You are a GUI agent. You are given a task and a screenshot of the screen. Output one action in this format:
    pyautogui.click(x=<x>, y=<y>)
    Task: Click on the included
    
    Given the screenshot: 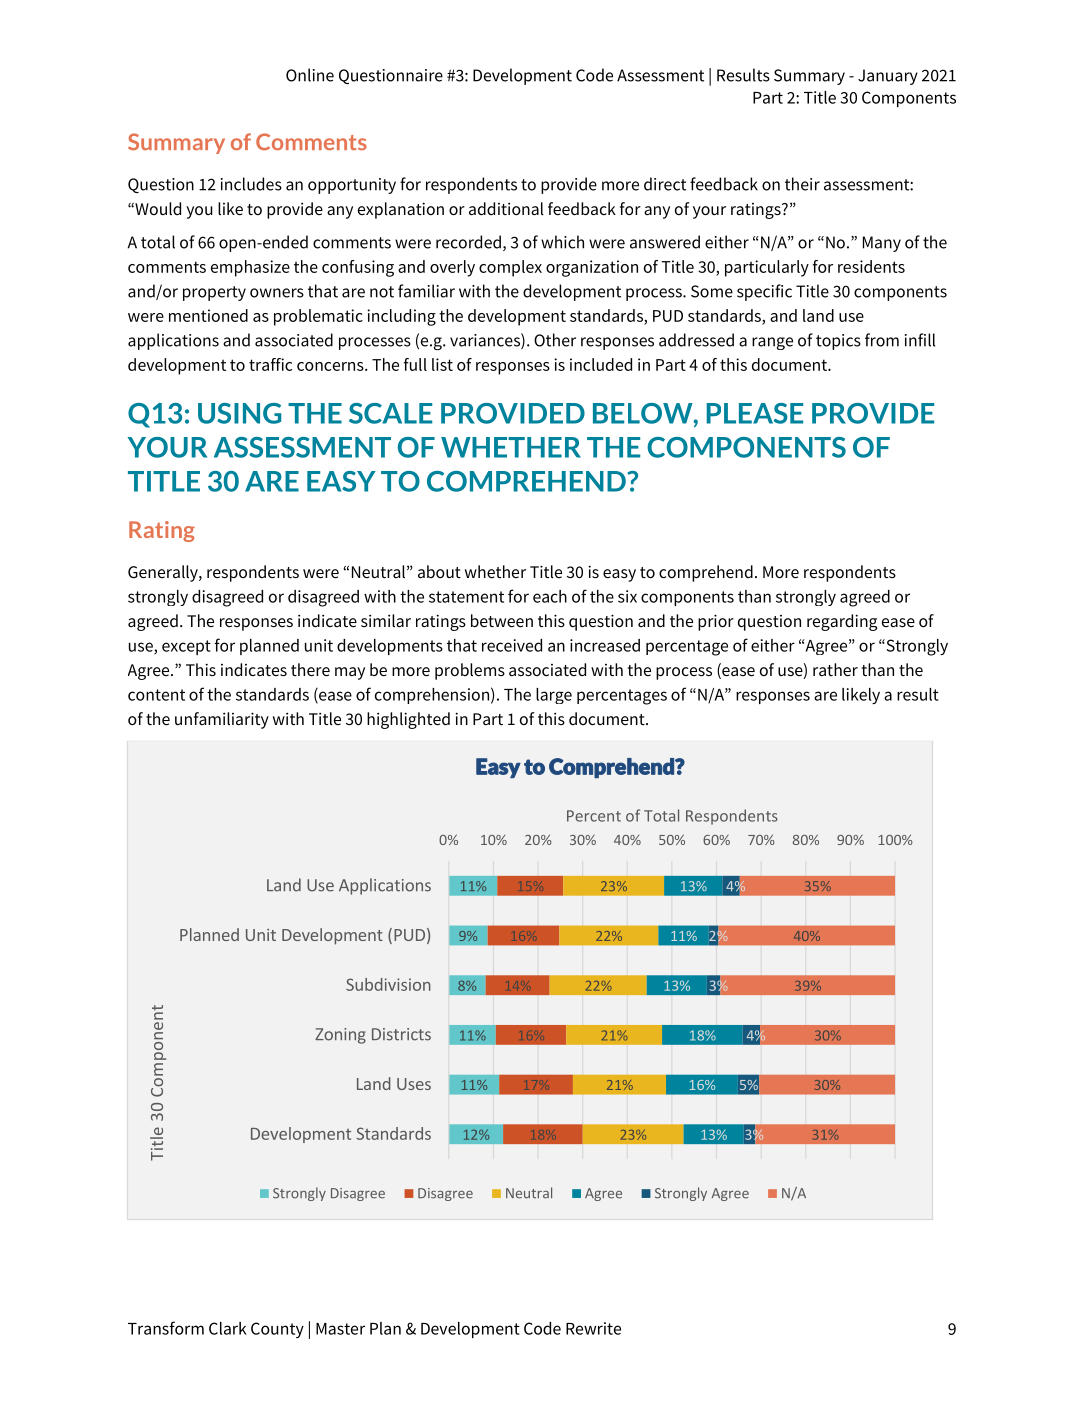 What is the action you would take?
    pyautogui.click(x=601, y=364)
